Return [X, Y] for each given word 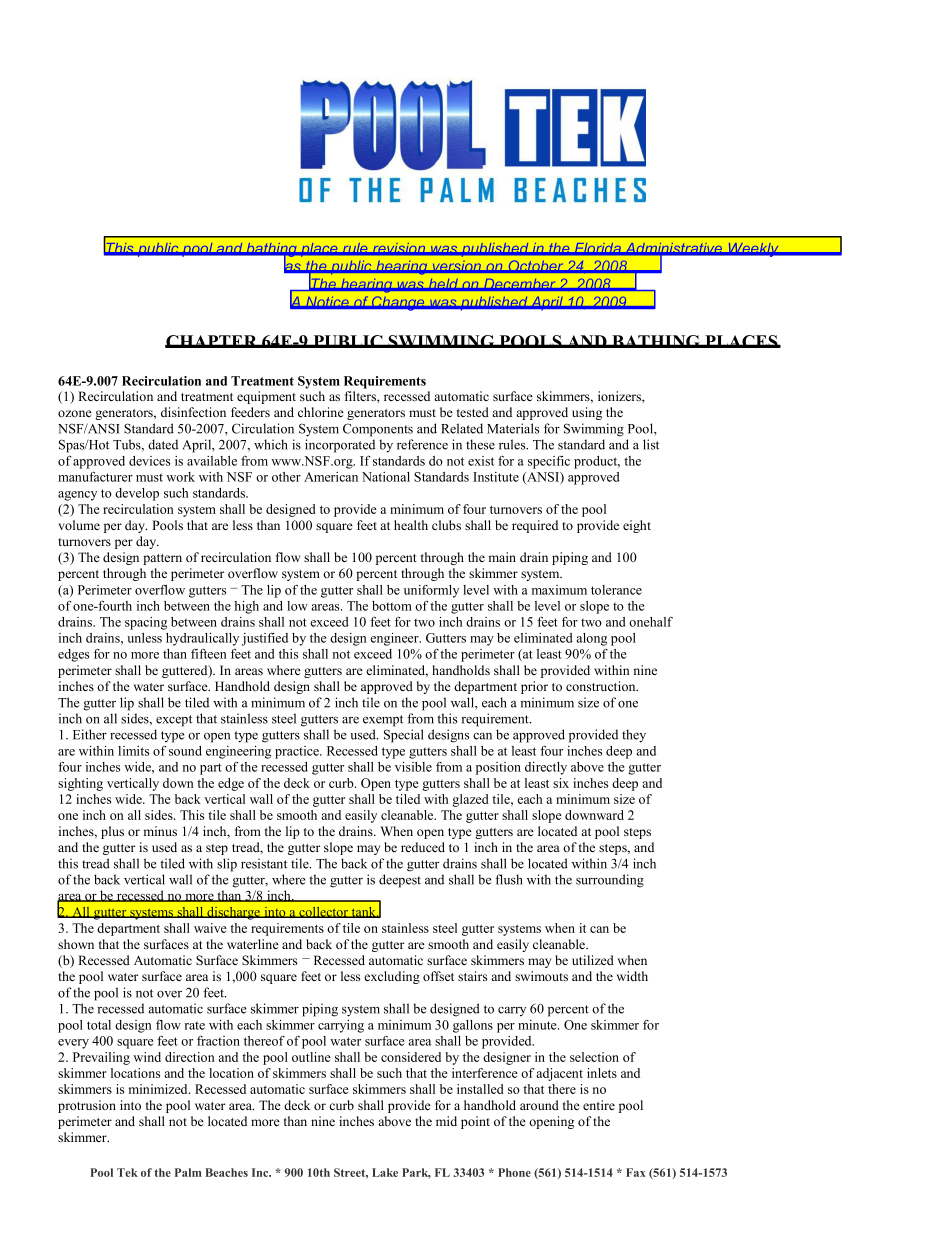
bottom [392, 606]
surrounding [610, 881]
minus [160, 831]
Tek [127, 1172]
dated [163, 444]
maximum [559, 590]
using [587, 413]
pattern [162, 559]
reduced [423, 847]
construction [602, 686]
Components [378, 430]
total [99, 1025]
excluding [392, 977]
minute [538, 1025]
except [174, 721]
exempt [383, 721]
